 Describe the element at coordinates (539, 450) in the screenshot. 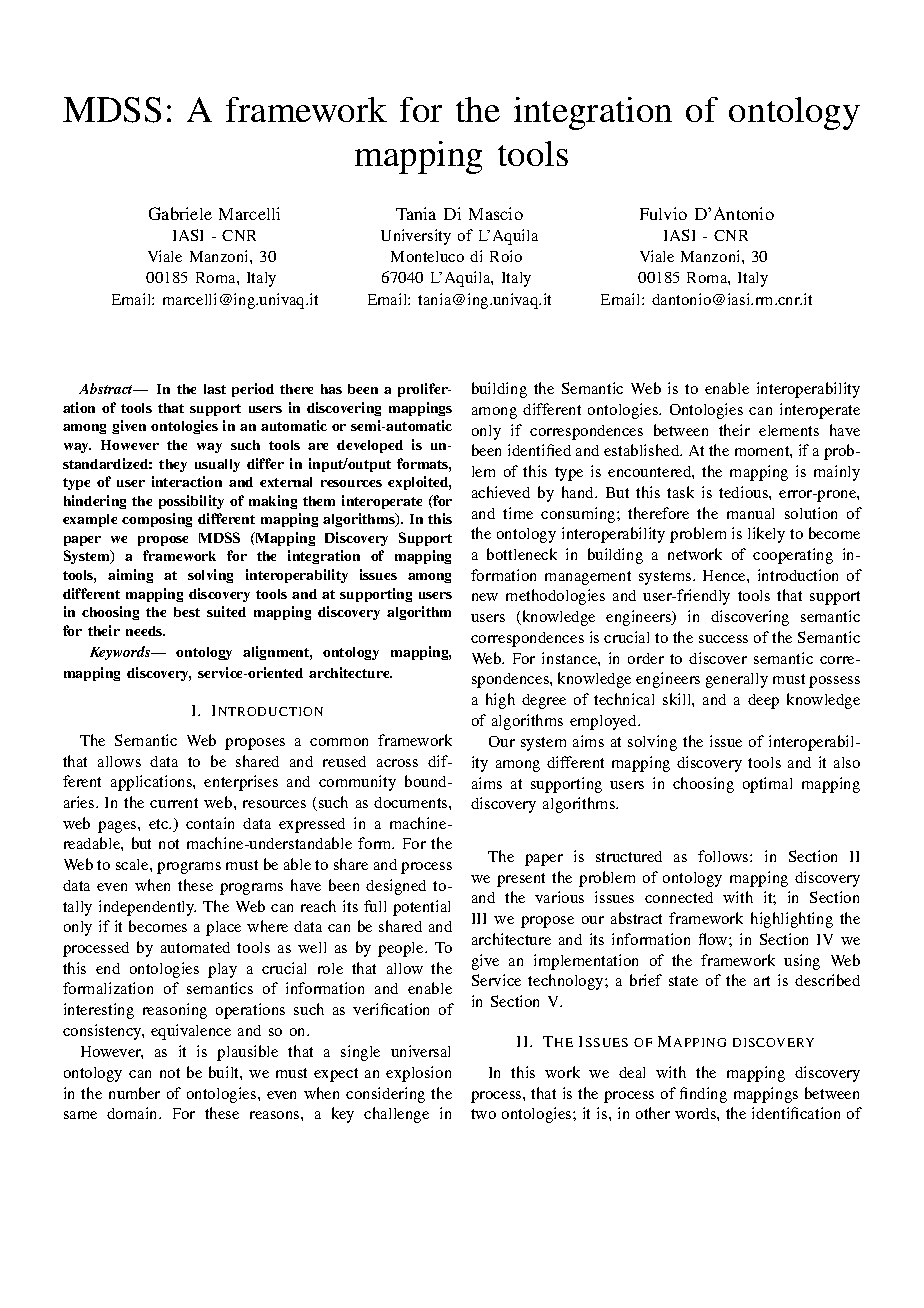

I see `identified` at that location.
